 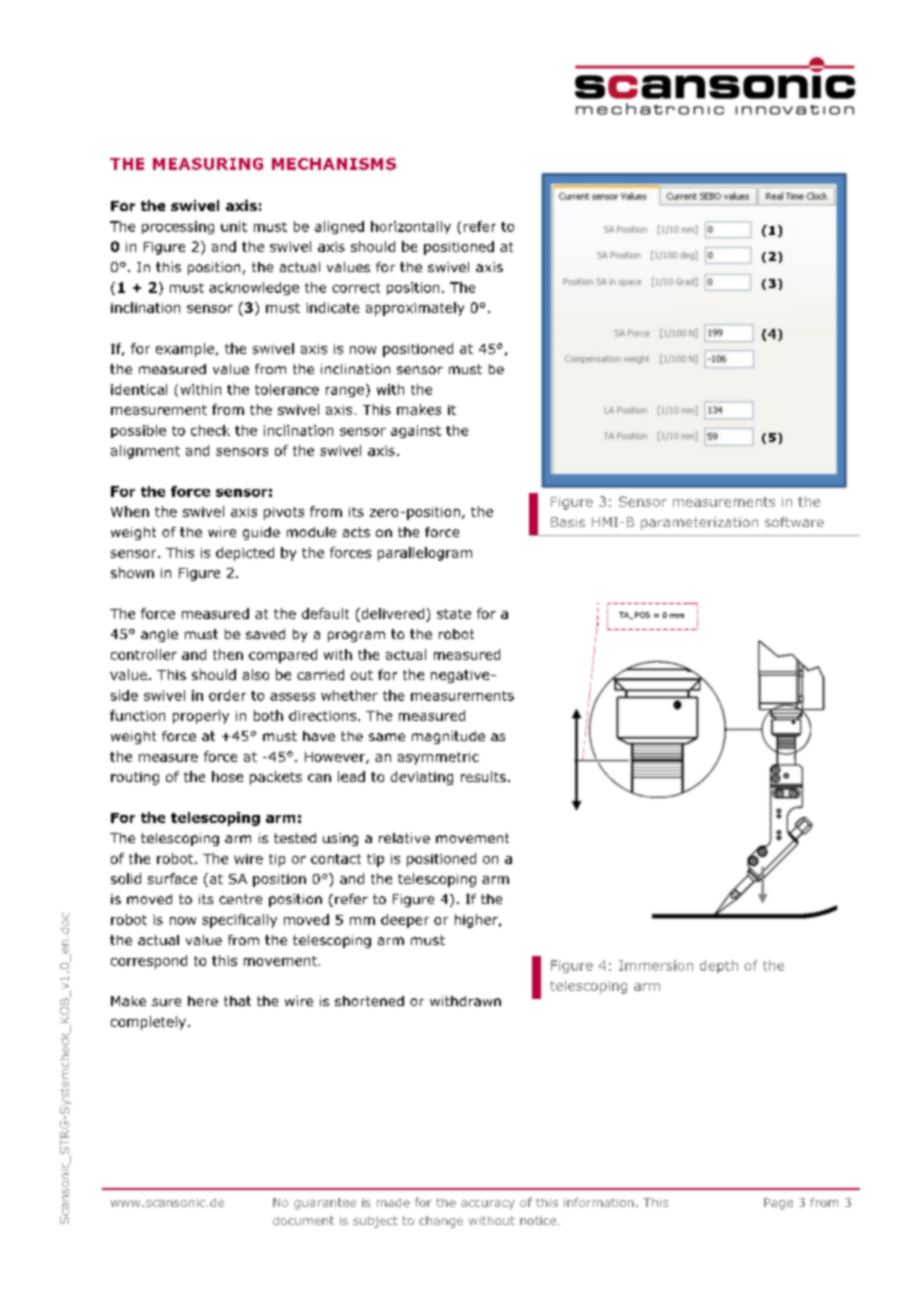 What do you see at coordinates (488, 1205) in the screenshot?
I see `accuracy` at bounding box center [488, 1205].
